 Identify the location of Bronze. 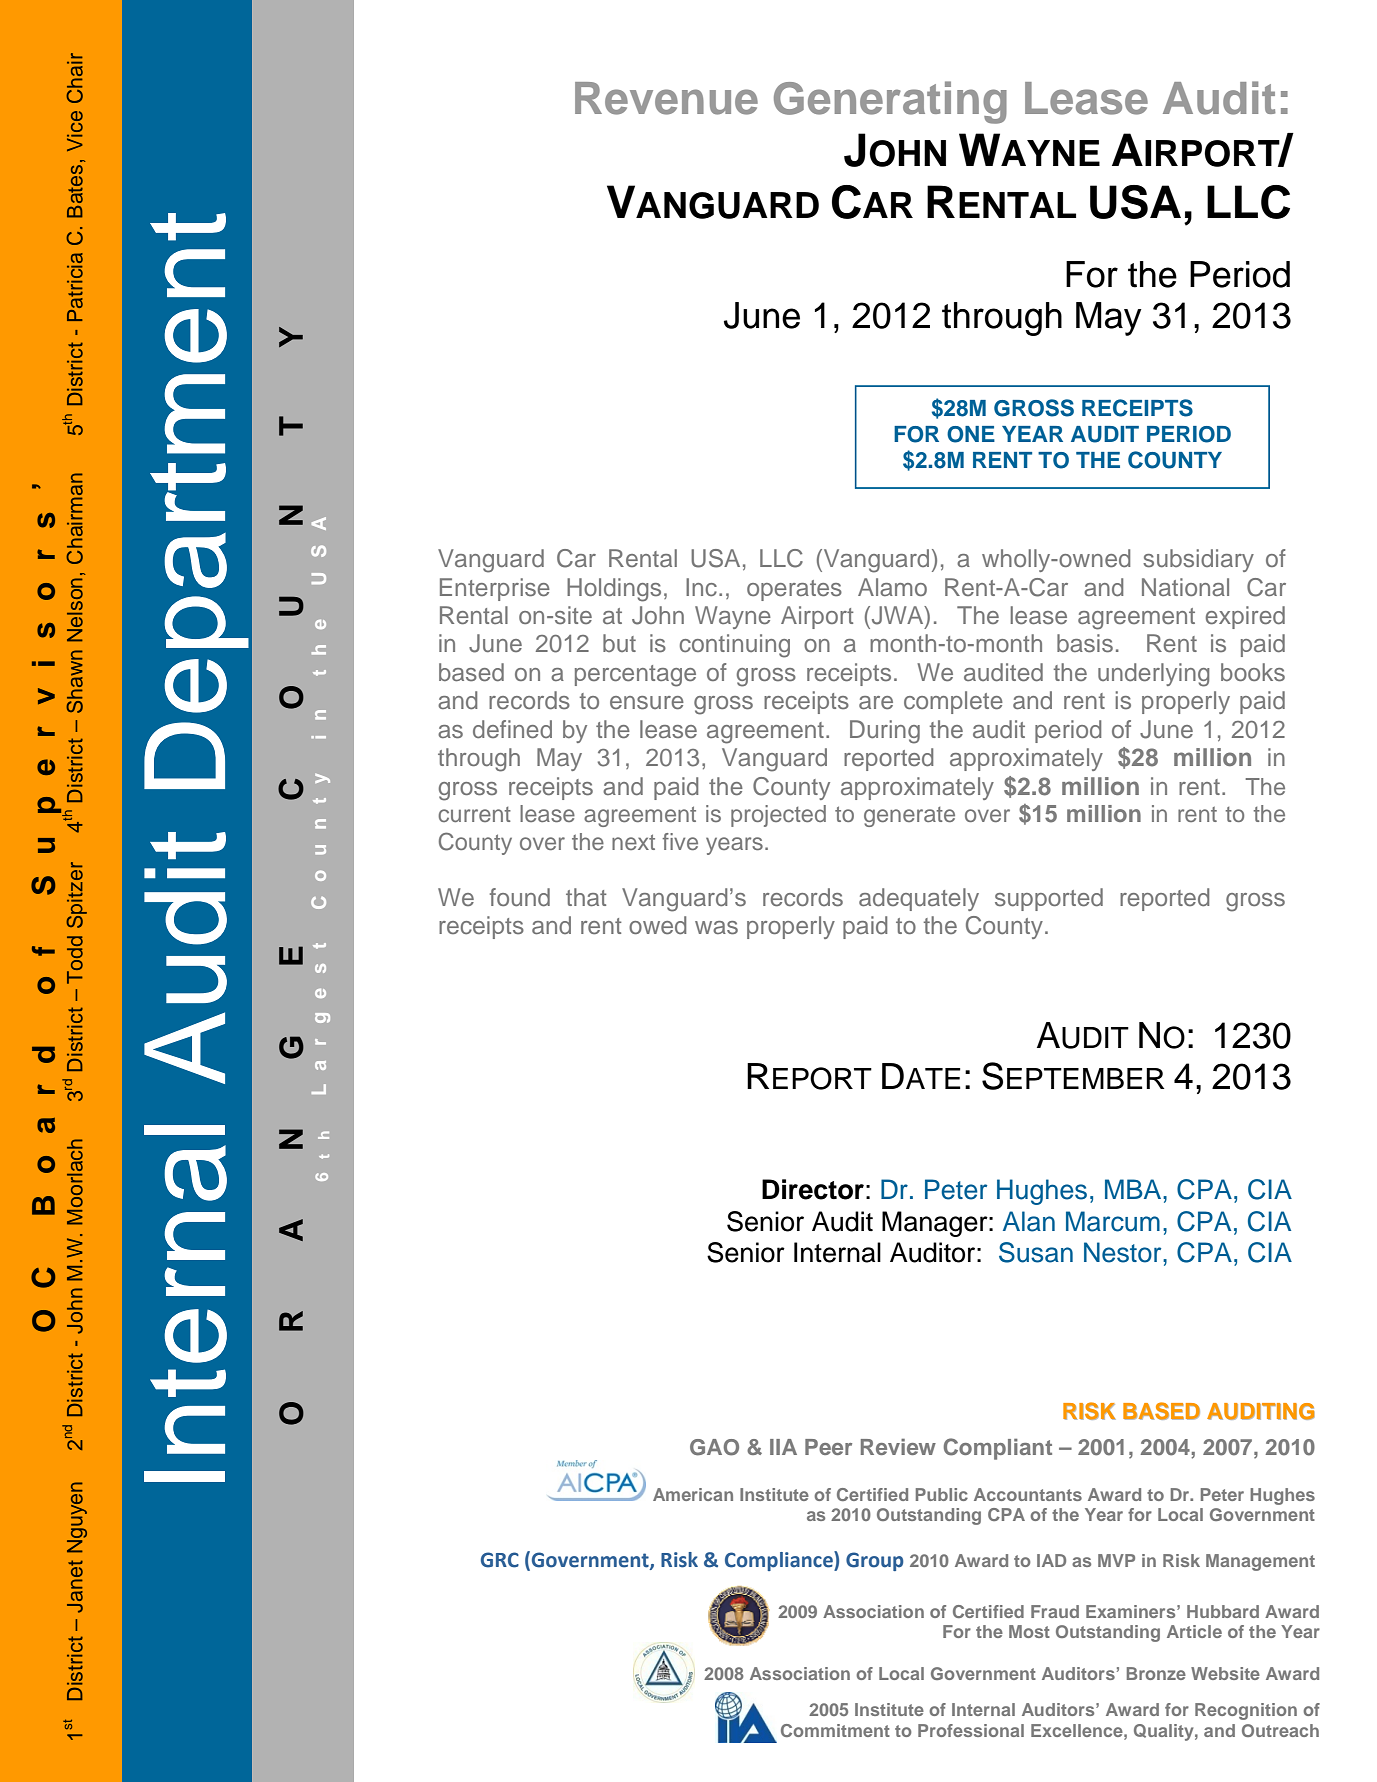
(1156, 1673).
